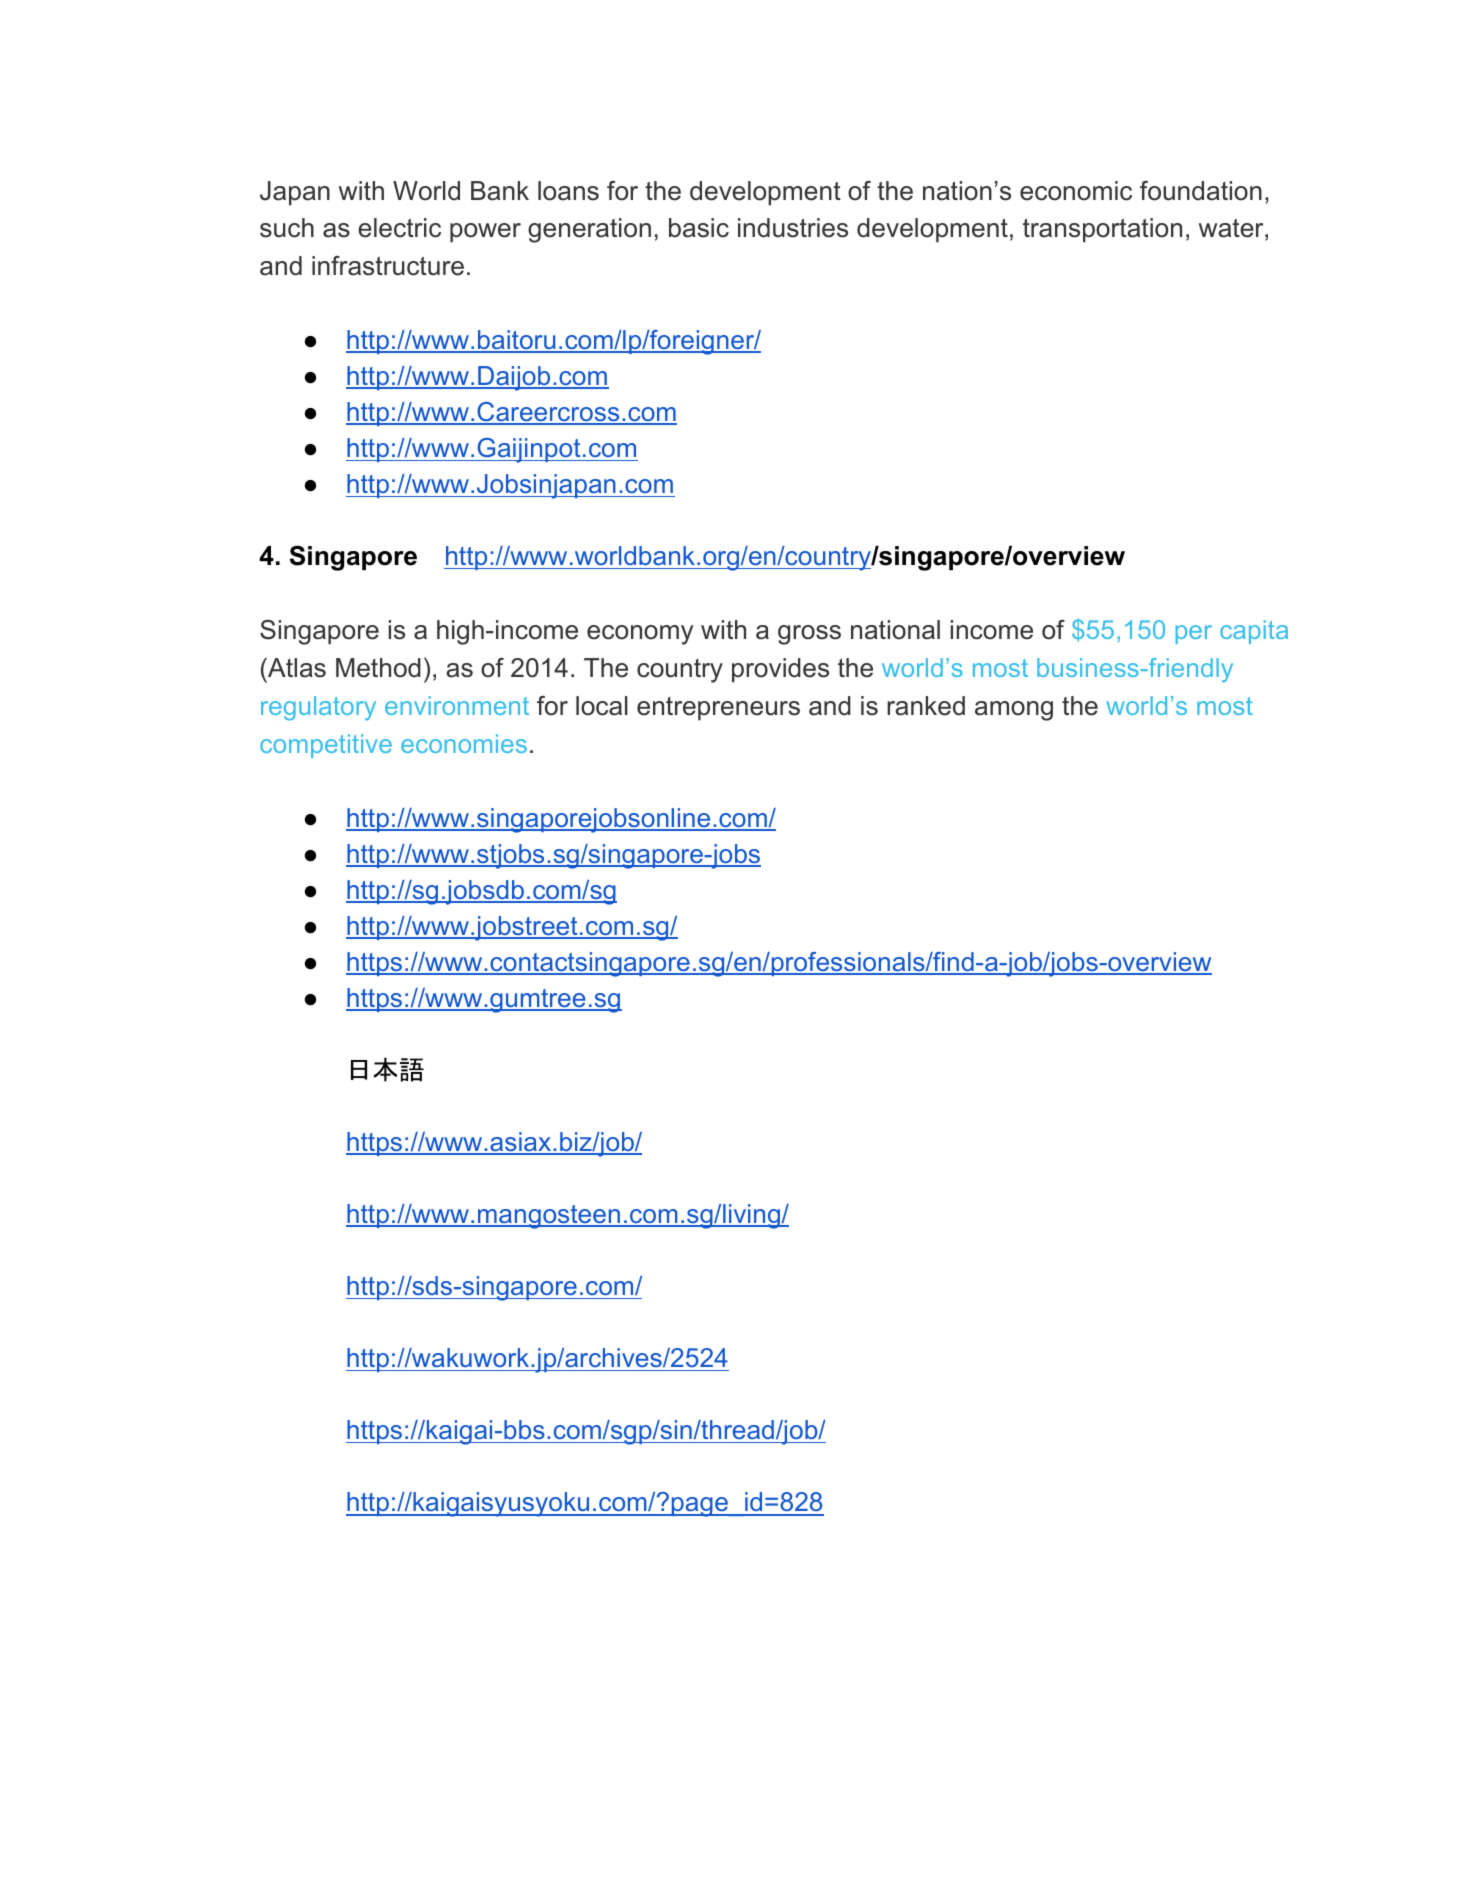 The image size is (1470, 1903). What do you see at coordinates (780, 670) in the screenshot?
I see `provides` at bounding box center [780, 670].
